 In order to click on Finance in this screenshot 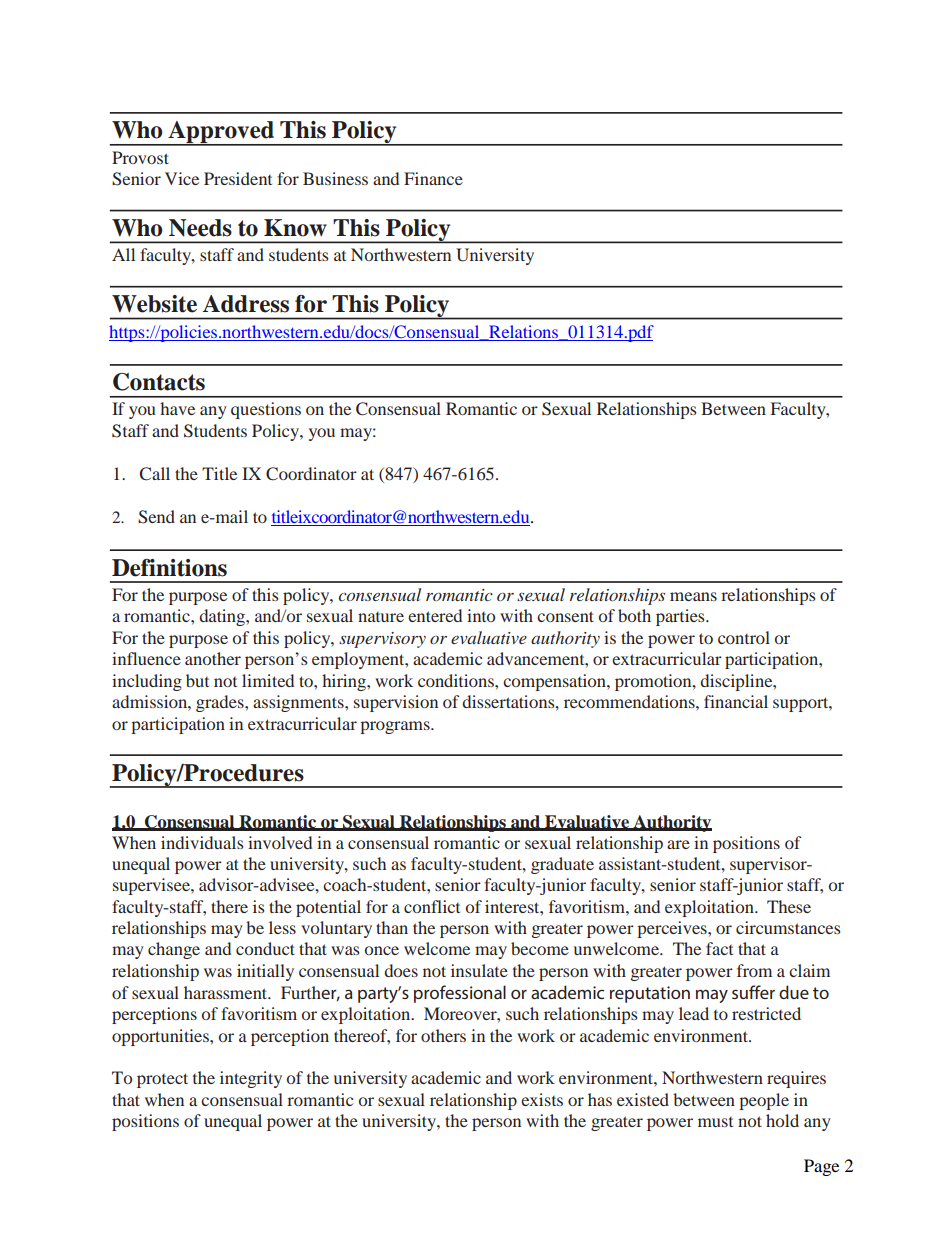, I will do `click(433, 178)`.
